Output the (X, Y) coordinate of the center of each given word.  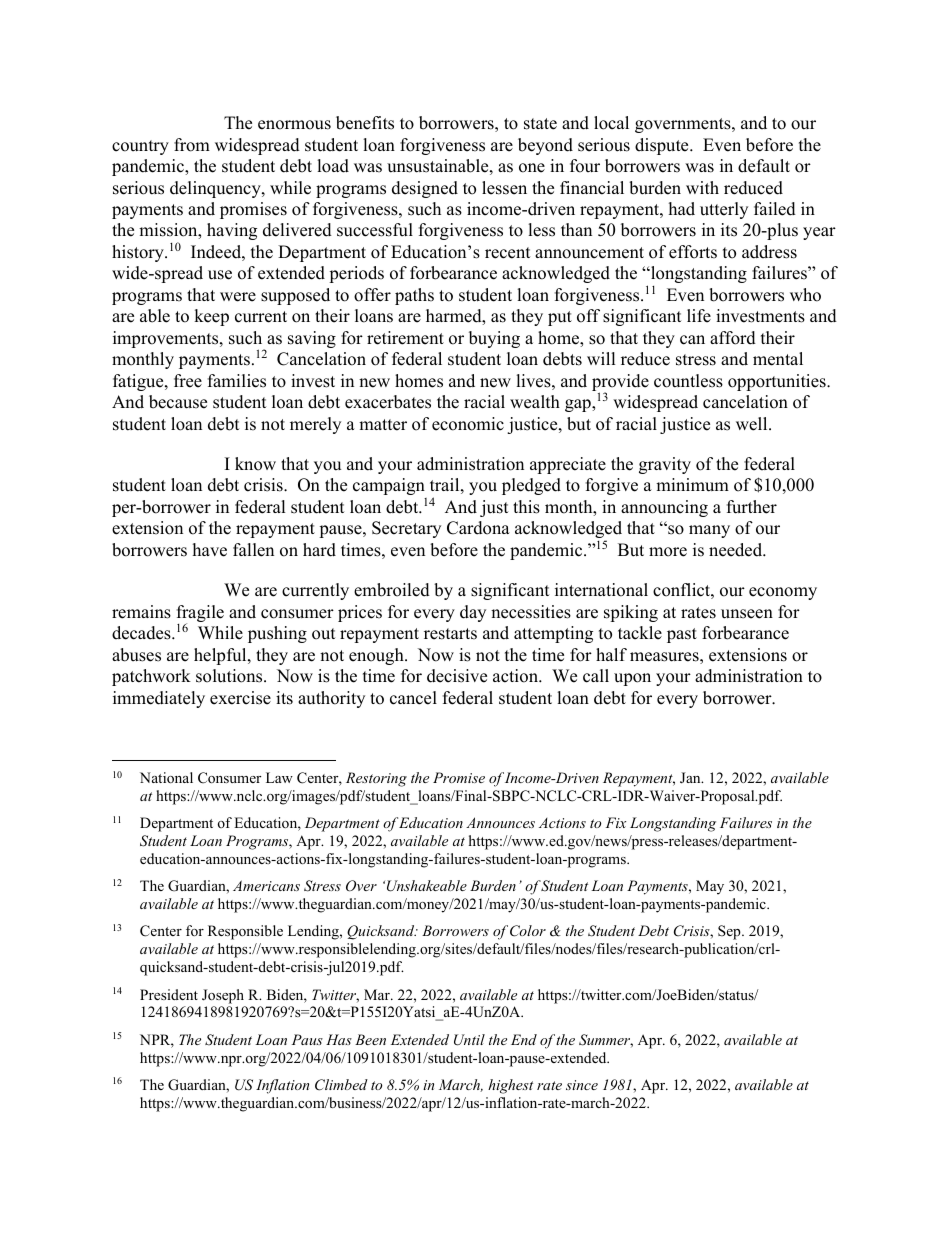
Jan (691, 778)
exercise (240, 698)
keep (211, 317)
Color (528, 931)
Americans (266, 885)
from (192, 145)
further (752, 507)
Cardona (478, 528)
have (210, 550)
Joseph (223, 996)
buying (494, 339)
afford (733, 338)
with (702, 187)
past (682, 635)
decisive (457, 676)
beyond (545, 146)
